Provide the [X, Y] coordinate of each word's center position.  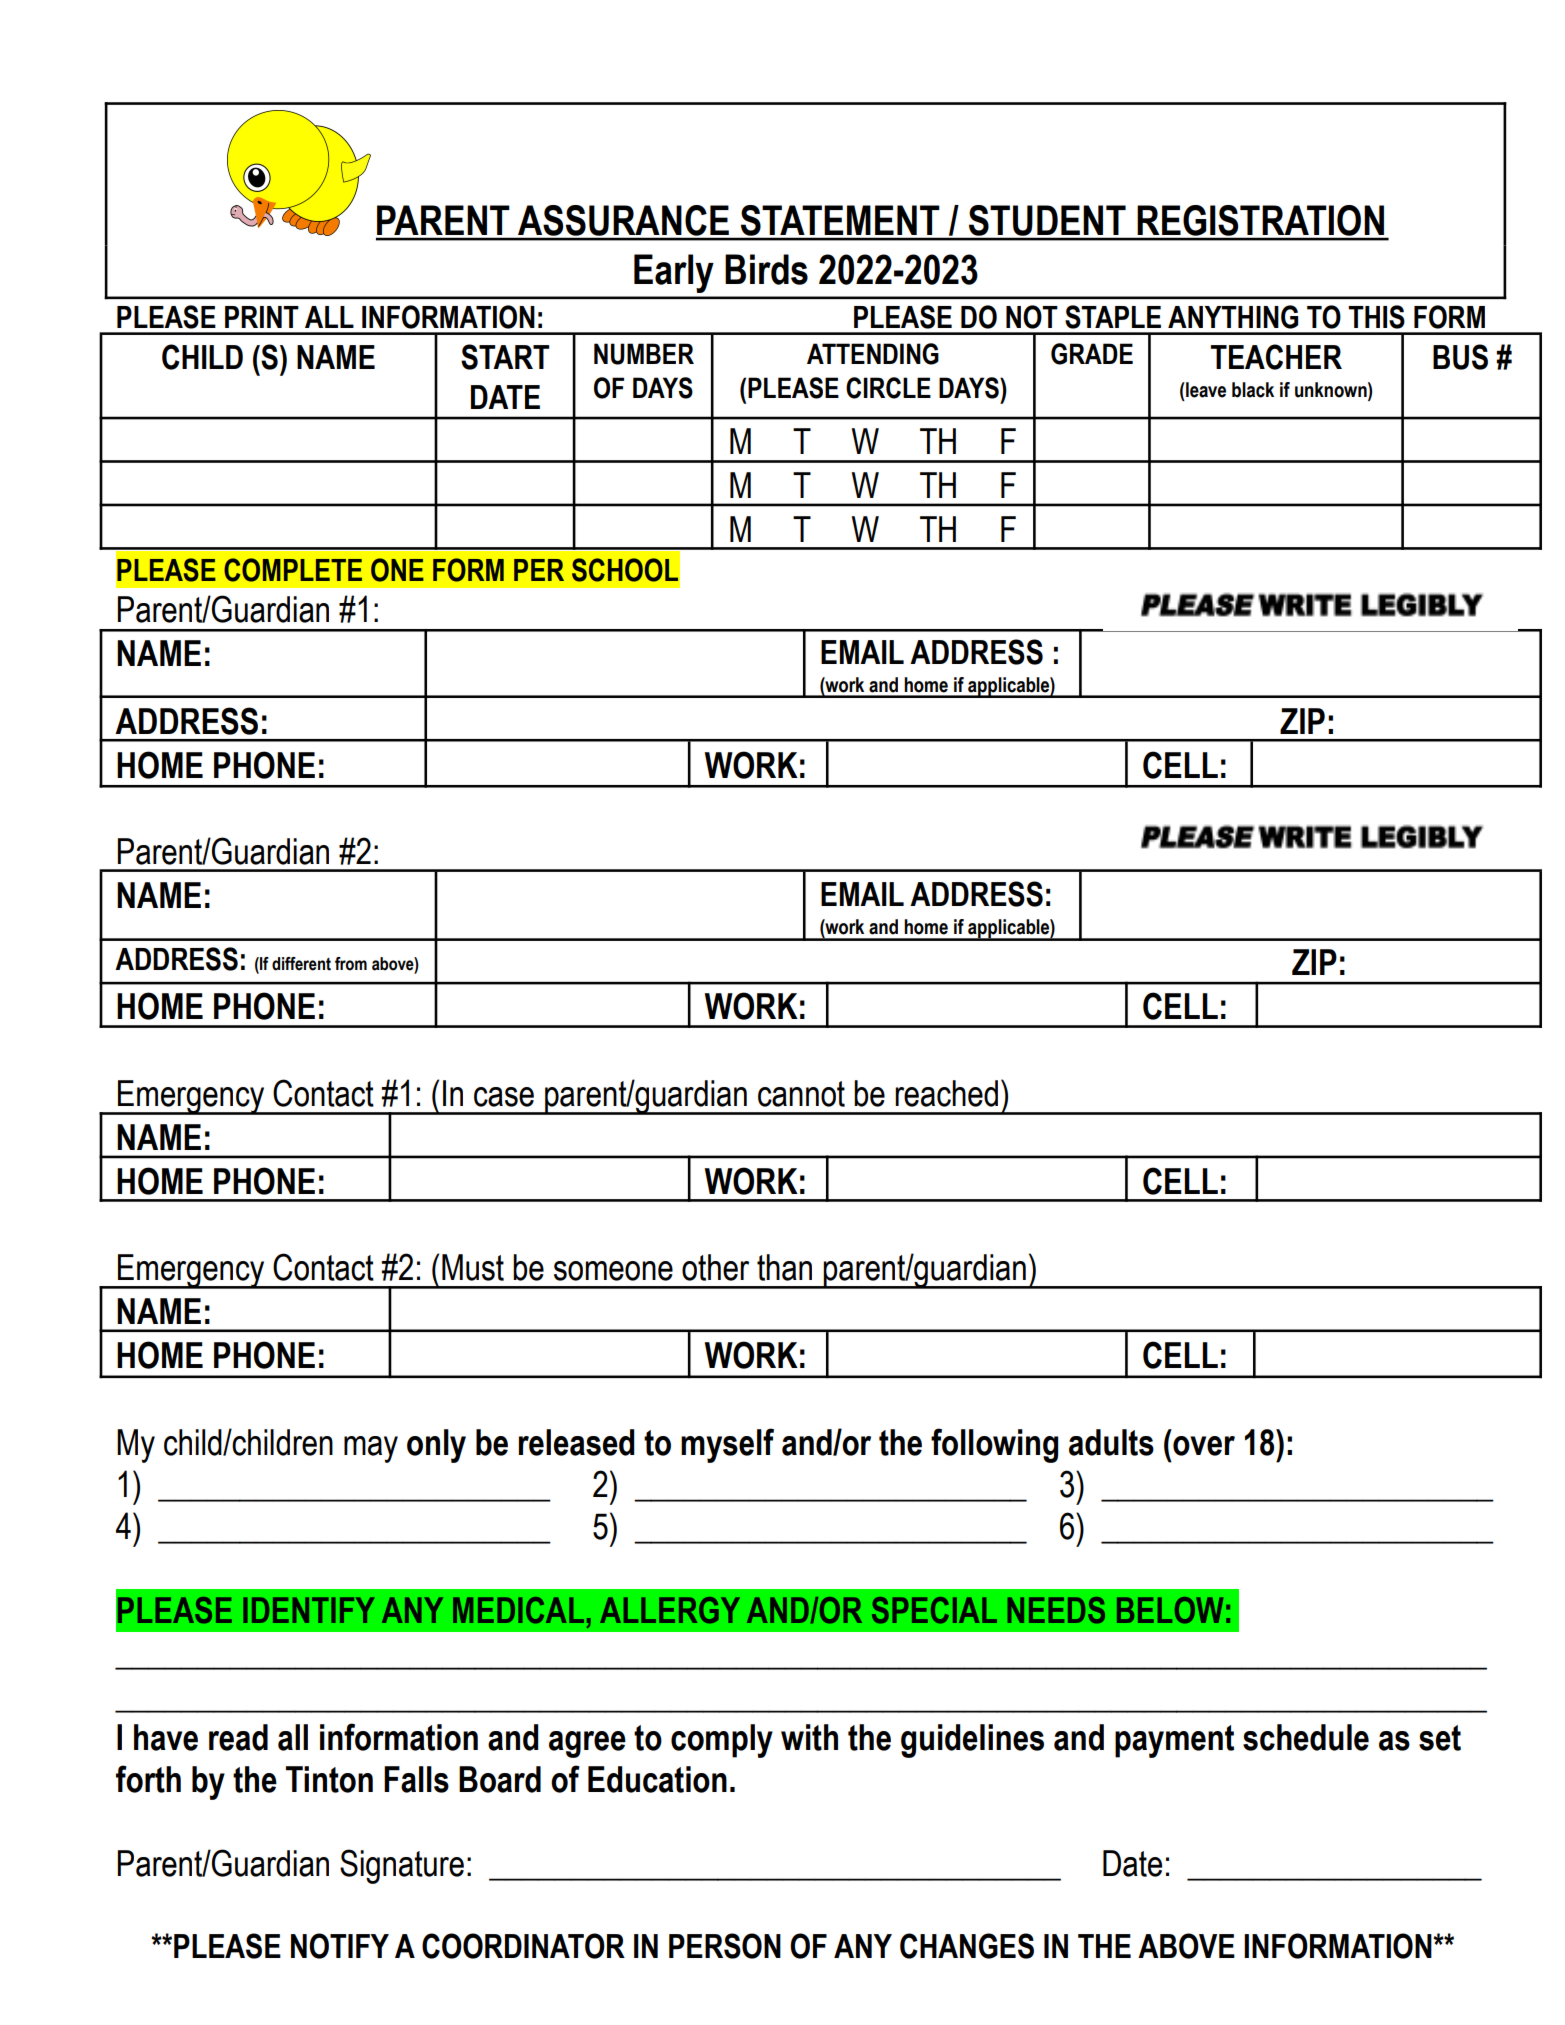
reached [946, 1093]
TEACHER [1276, 357]
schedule [1306, 1737]
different [301, 964]
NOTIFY [340, 1946]
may [371, 1449]
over [1204, 1446]
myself [727, 1445]
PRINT [262, 317]
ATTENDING [873, 354]
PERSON [725, 1946]
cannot [801, 1094]
